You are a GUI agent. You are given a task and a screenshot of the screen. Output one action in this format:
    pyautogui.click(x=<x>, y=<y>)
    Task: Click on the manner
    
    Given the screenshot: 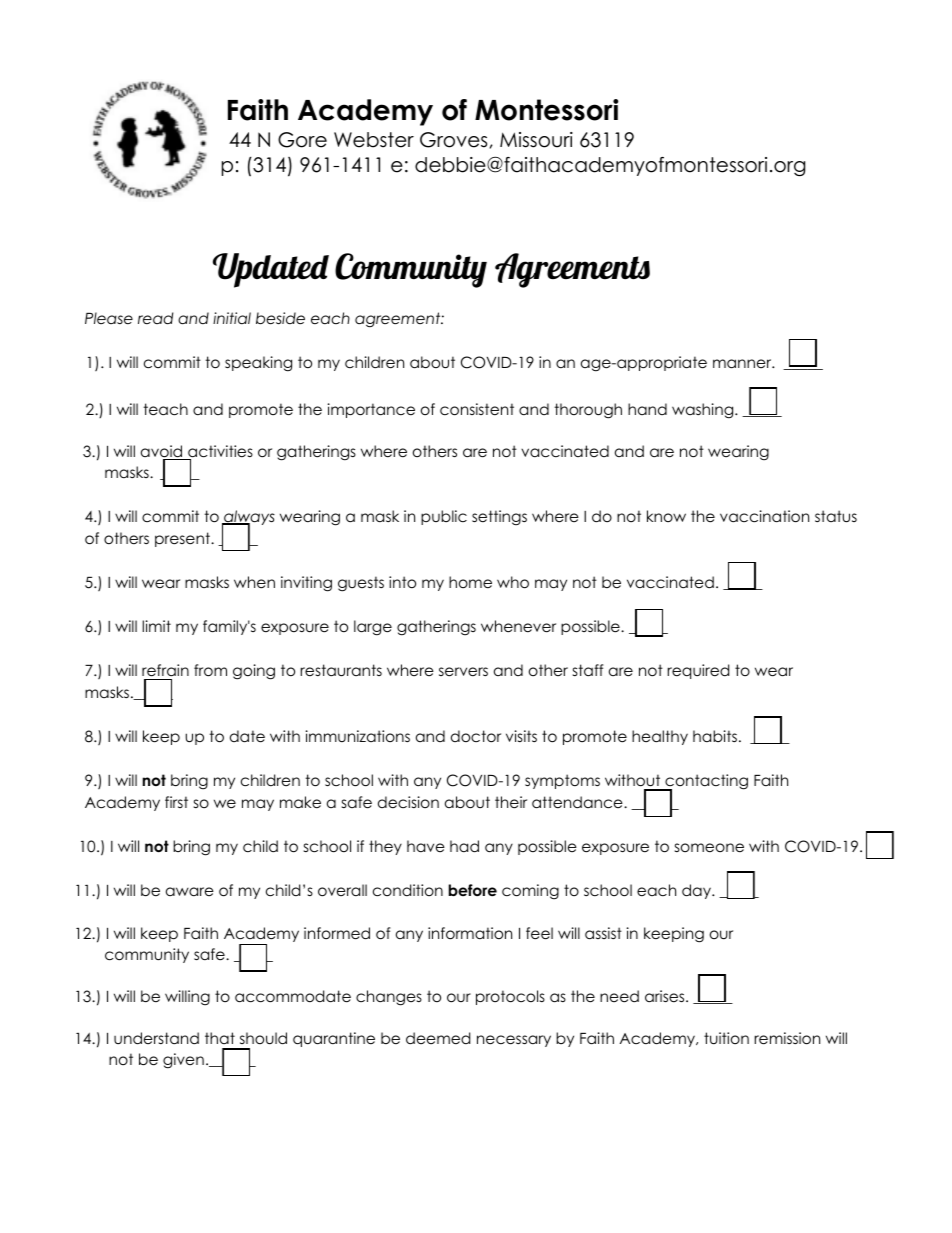 What is the action you would take?
    pyautogui.click(x=743, y=364)
